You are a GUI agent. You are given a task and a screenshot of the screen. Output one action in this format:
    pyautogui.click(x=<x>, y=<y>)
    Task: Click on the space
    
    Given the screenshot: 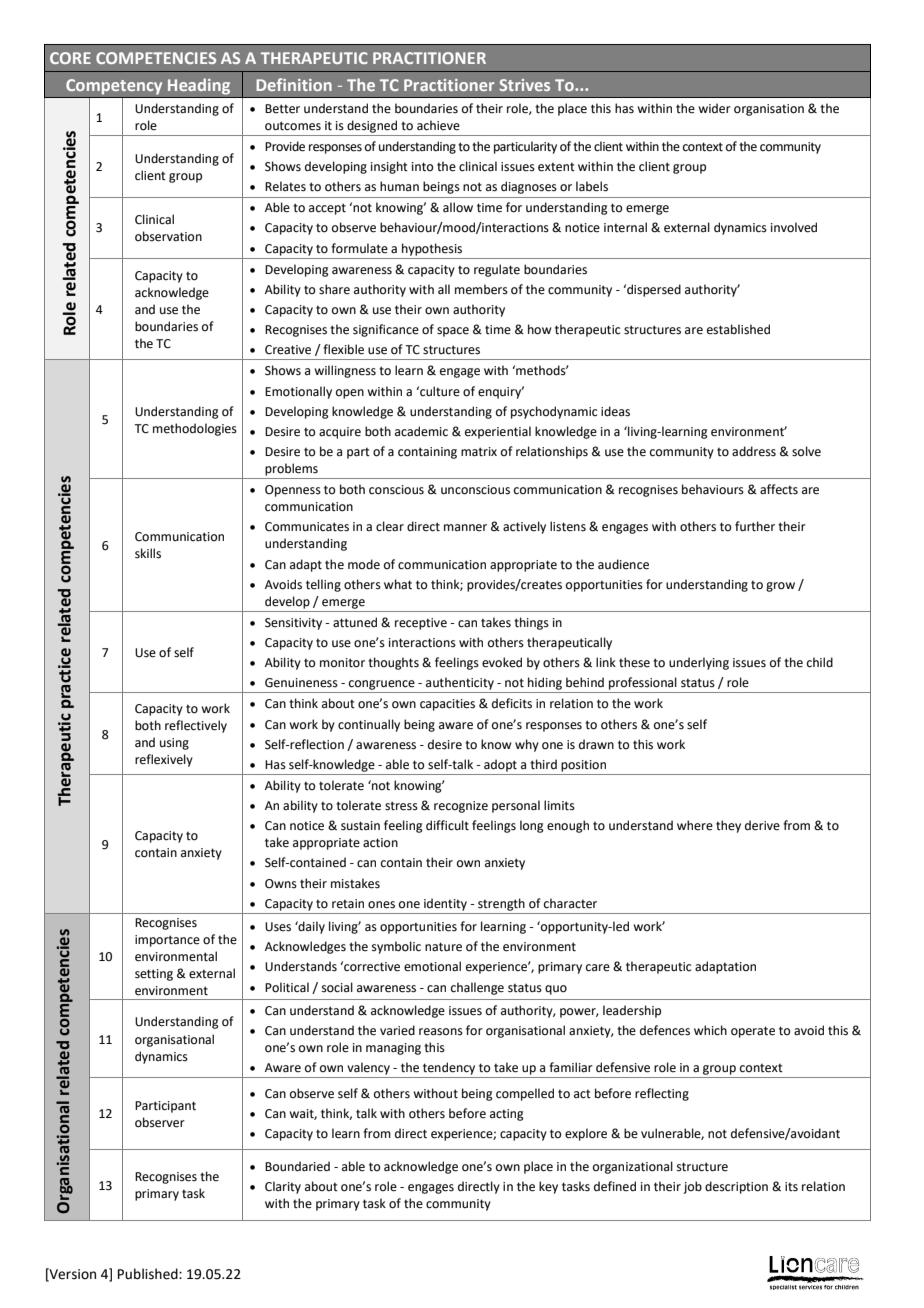 What is the action you would take?
    pyautogui.click(x=453, y=332)
